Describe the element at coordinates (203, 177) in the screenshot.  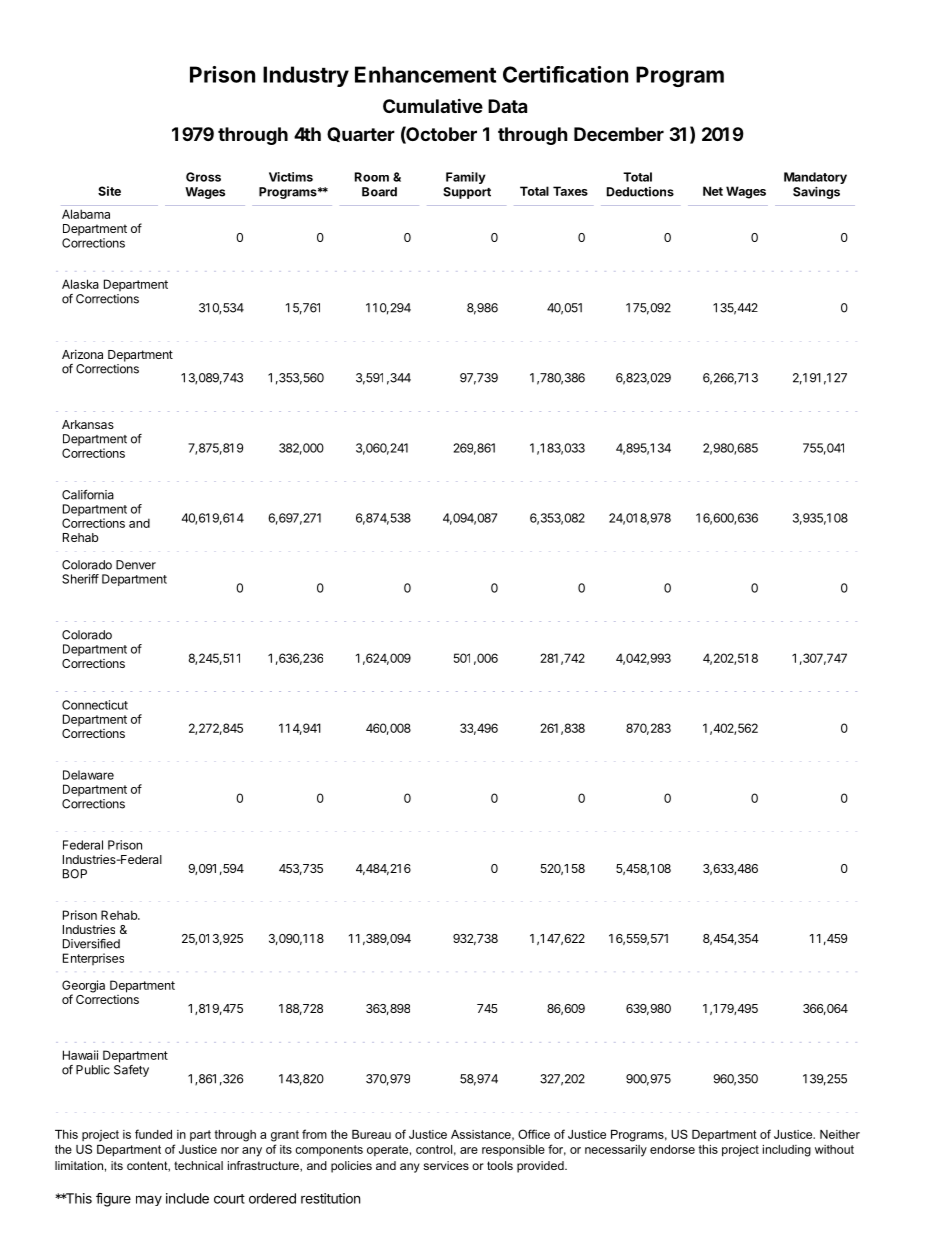
I see `Gross` at that location.
